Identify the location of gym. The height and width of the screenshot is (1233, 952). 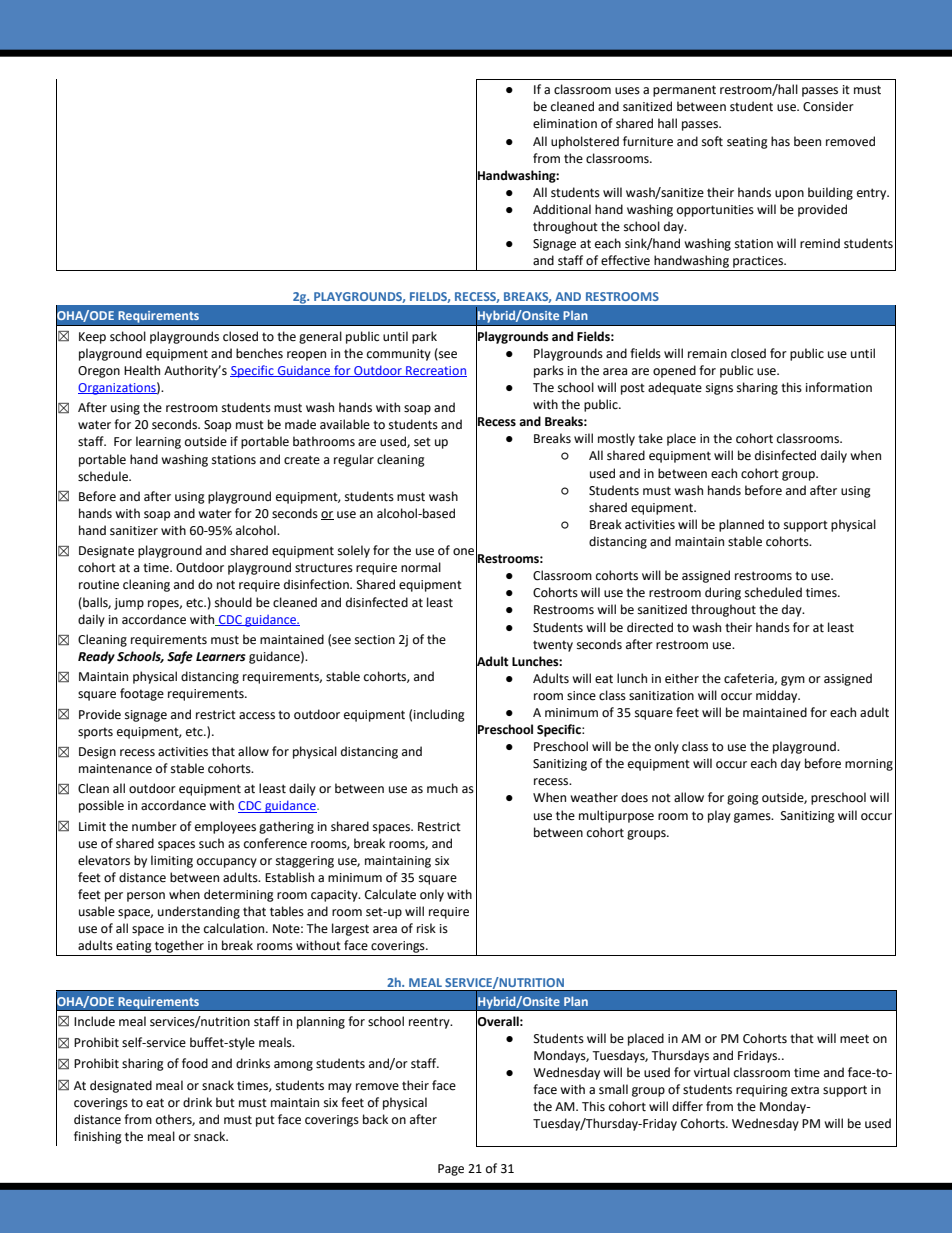
(793, 681).
